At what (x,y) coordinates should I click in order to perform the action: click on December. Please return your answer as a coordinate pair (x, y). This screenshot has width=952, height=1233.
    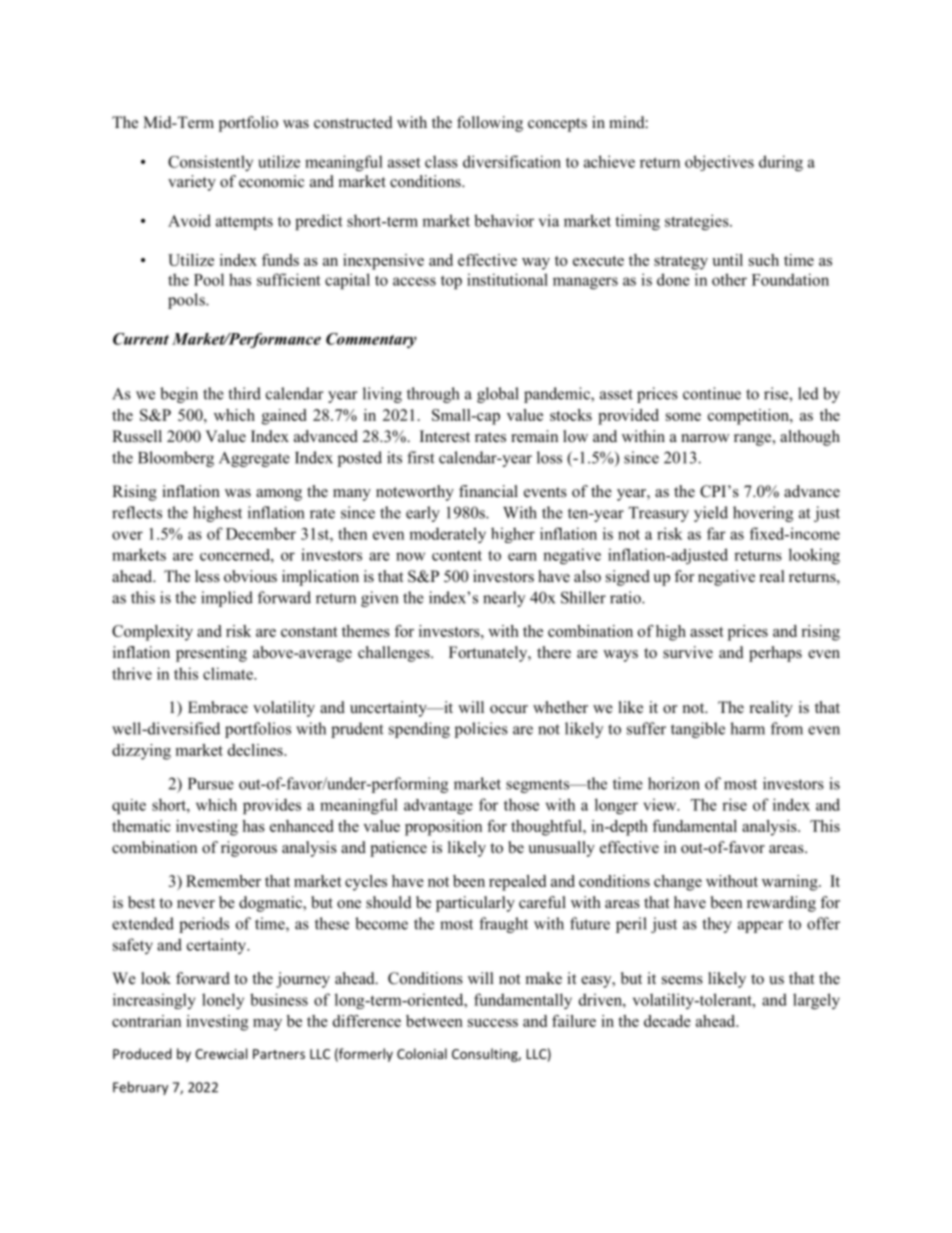
    Looking at the image, I should click on (261, 533).
